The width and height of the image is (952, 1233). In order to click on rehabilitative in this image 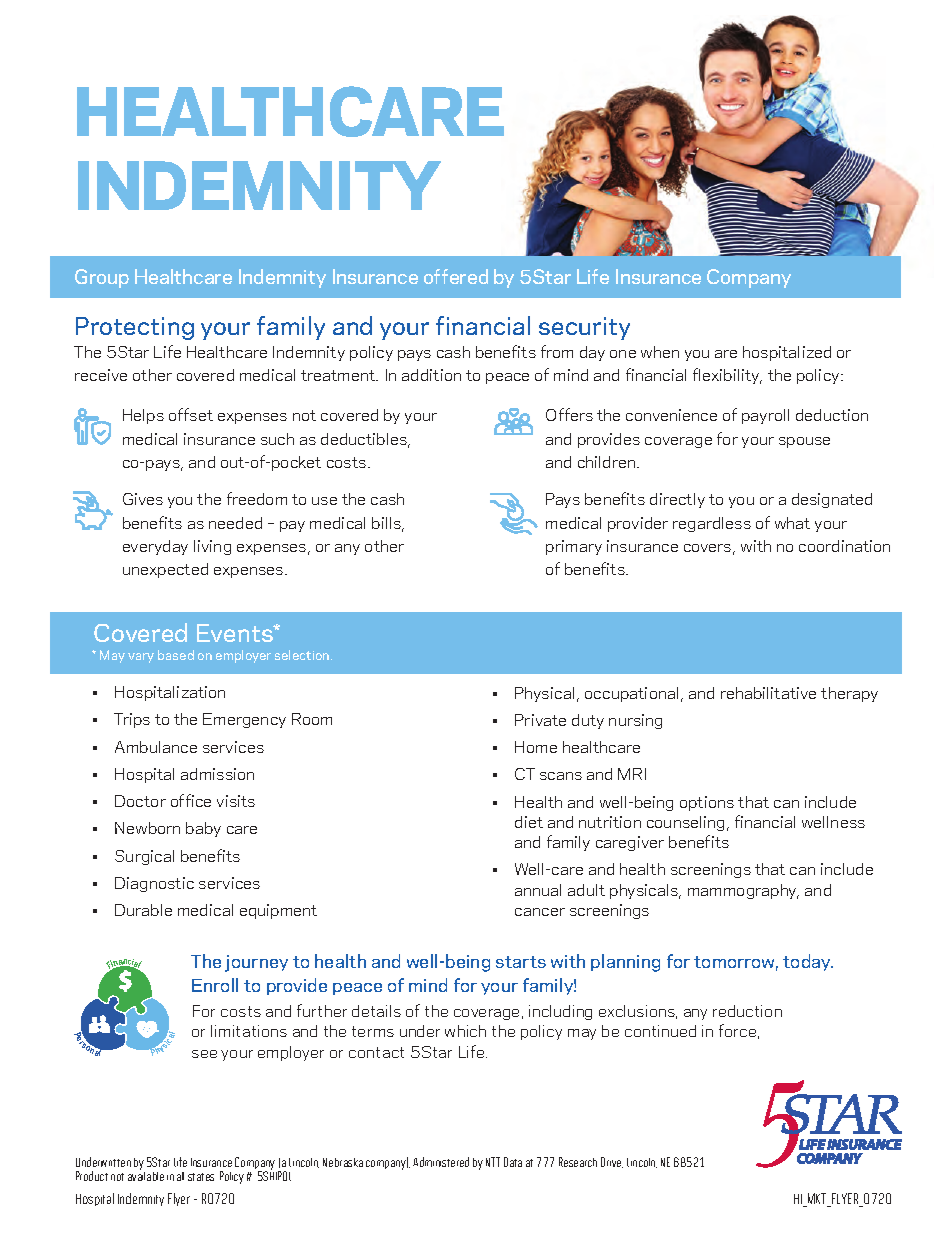, I will do `click(768, 693)`.
